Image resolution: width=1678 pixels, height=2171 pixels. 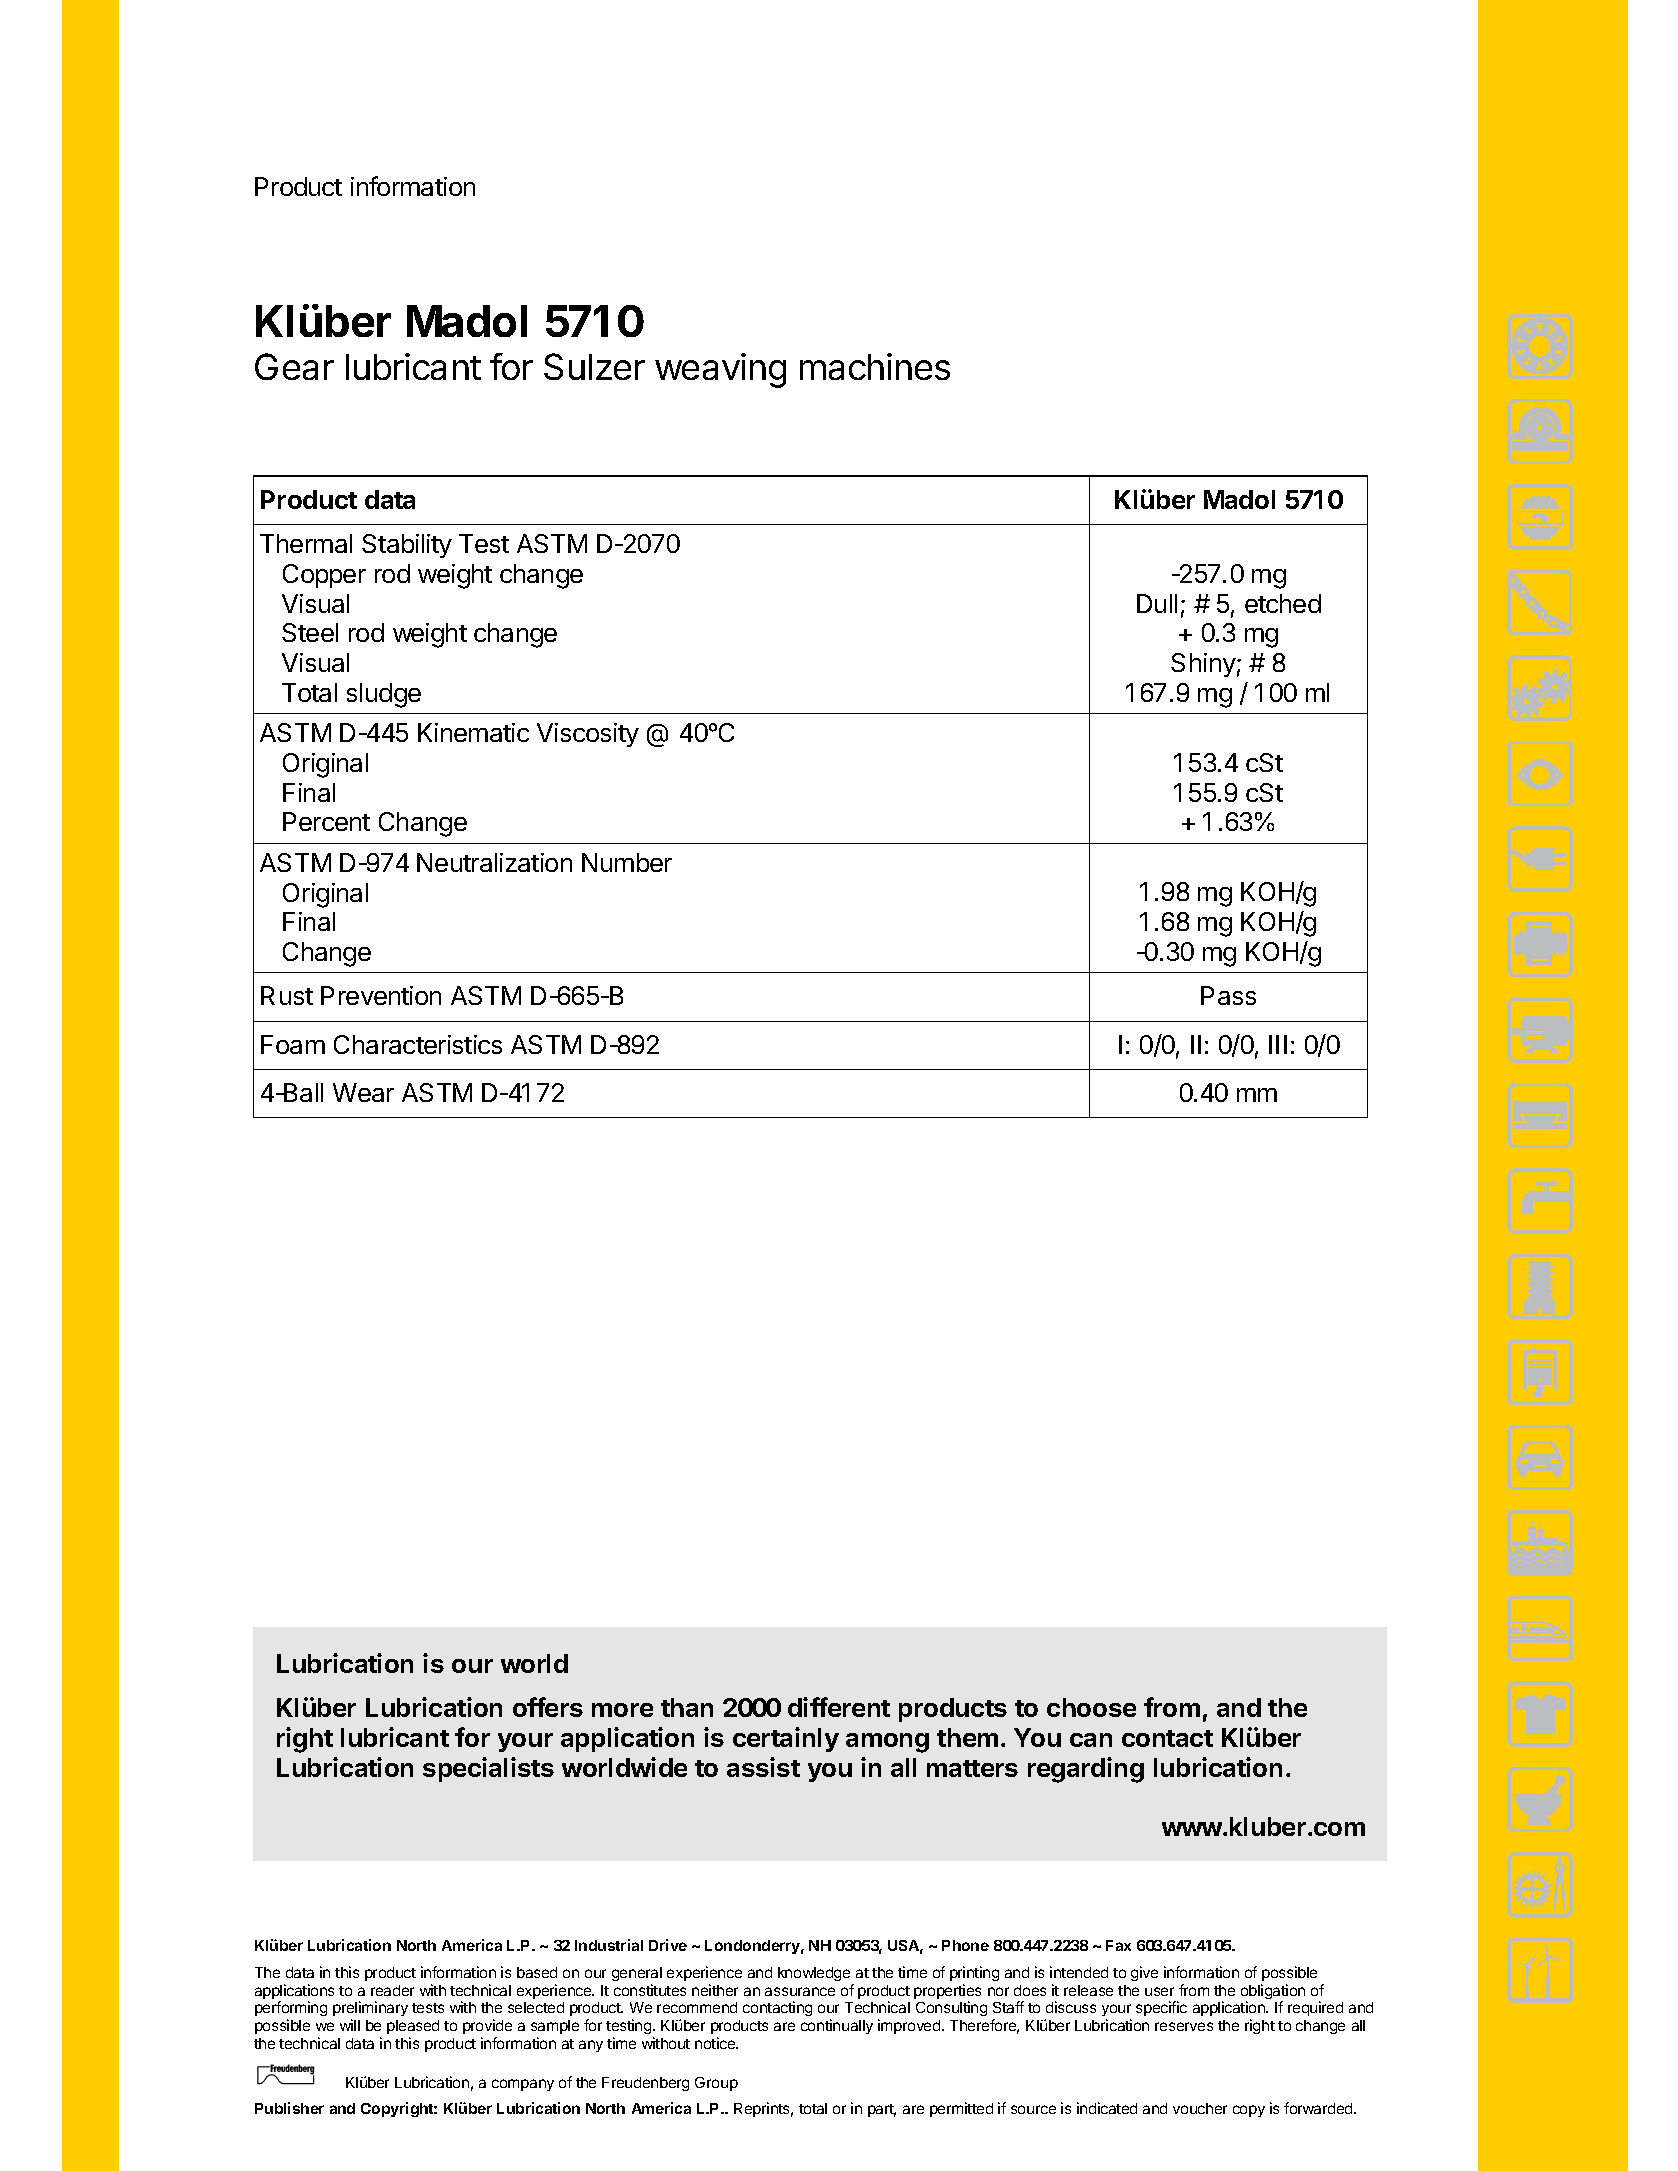 What do you see at coordinates (294, 366) in the image?
I see `Gear` at bounding box center [294, 366].
